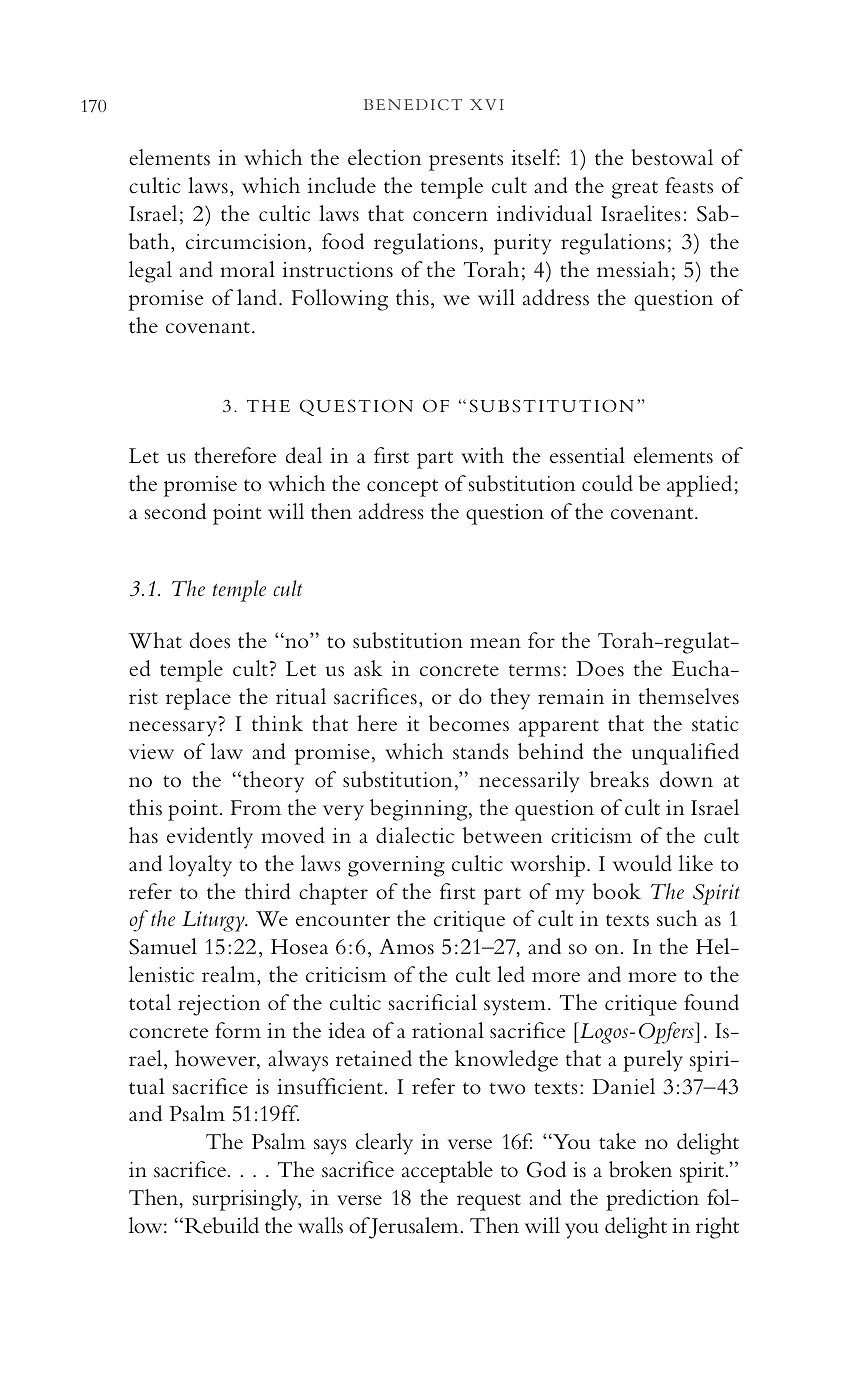 The width and height of the page is (868, 1389). I want to click on themselves, so click(689, 696).
